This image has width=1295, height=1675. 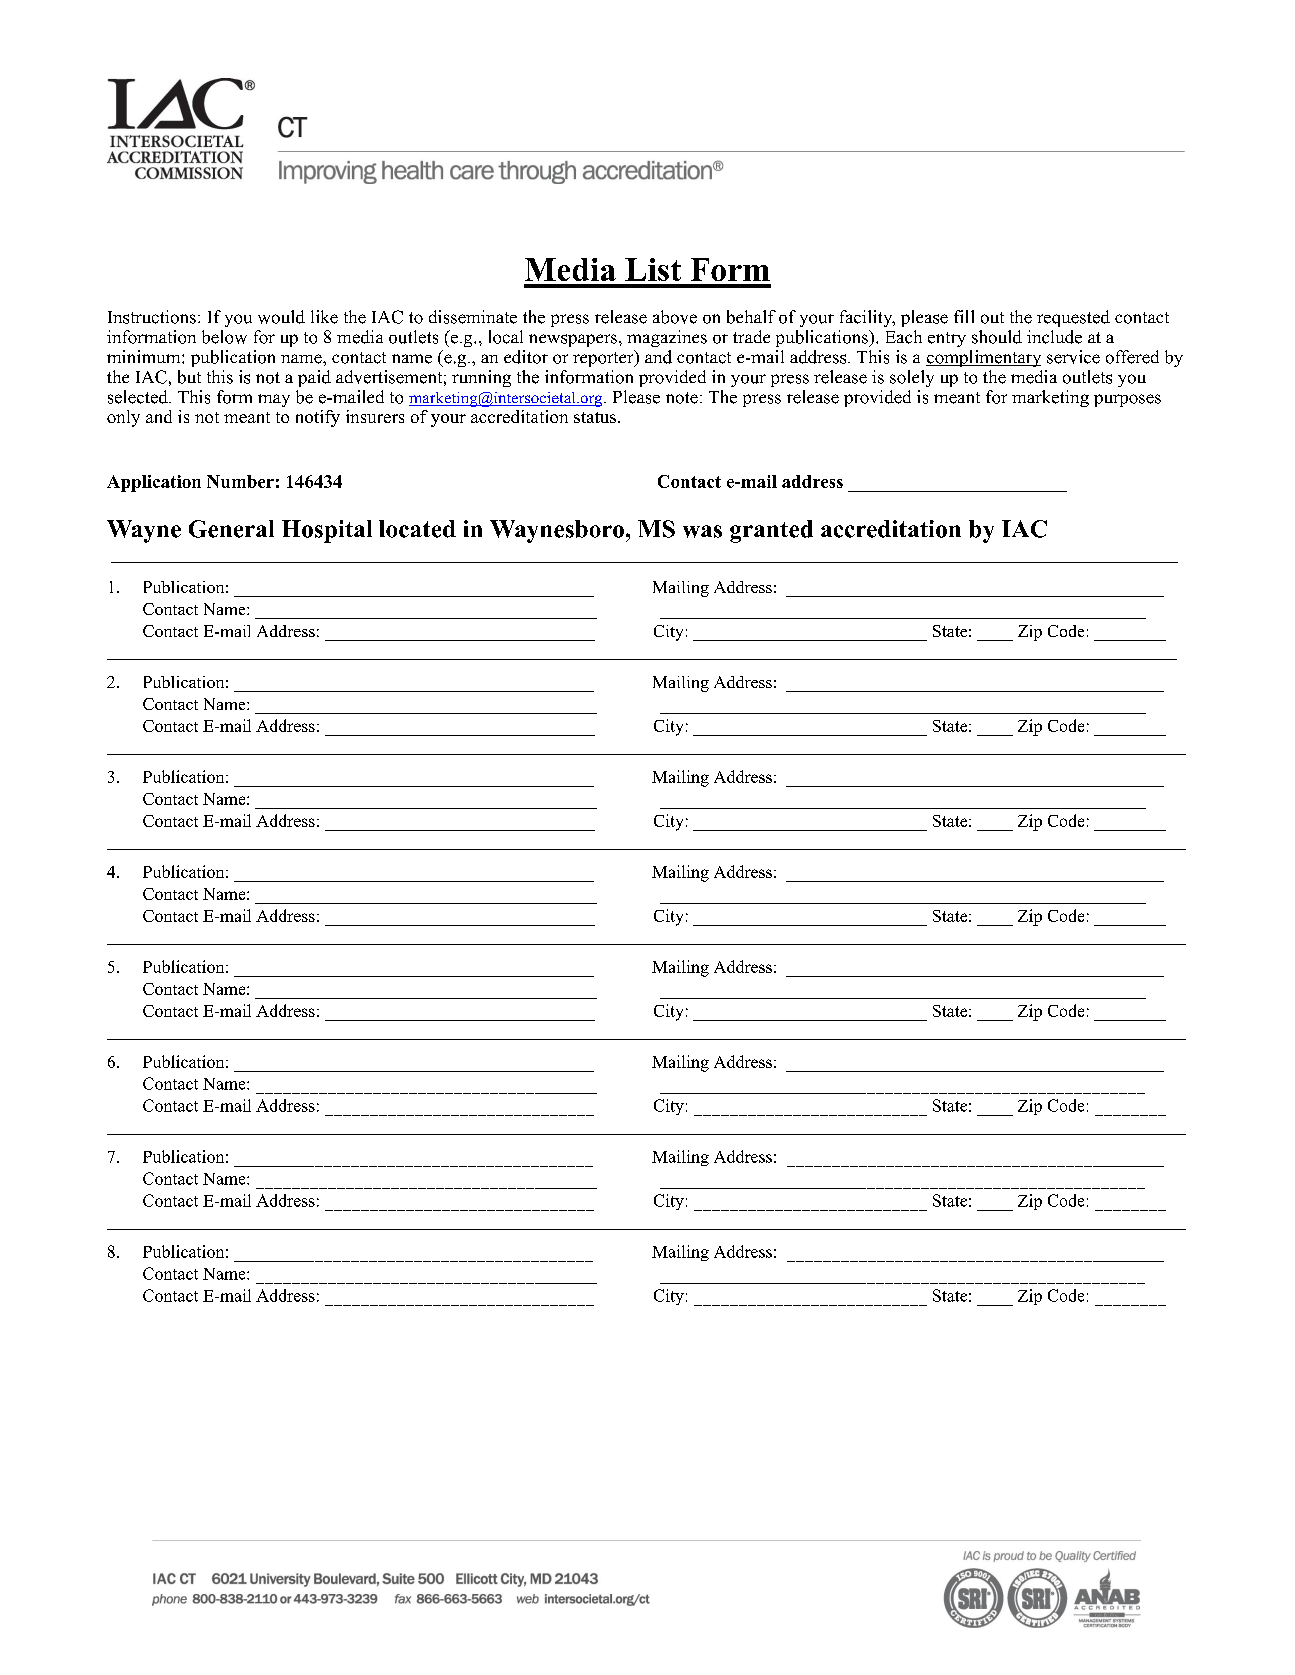 What do you see at coordinates (595, 417) in the image?
I see `status` at bounding box center [595, 417].
